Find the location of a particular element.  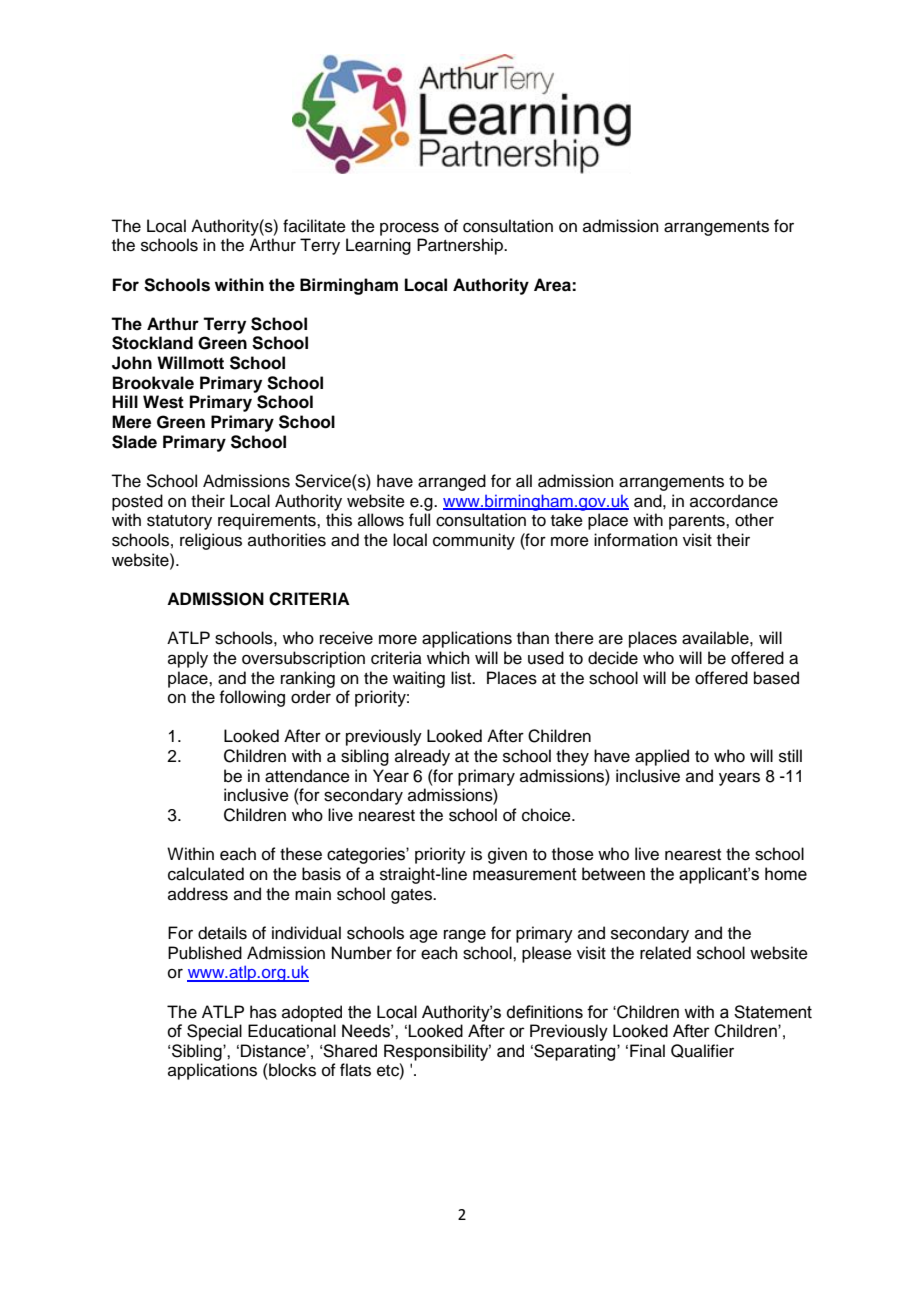

Partnership is located at coordinates (461, 246).
